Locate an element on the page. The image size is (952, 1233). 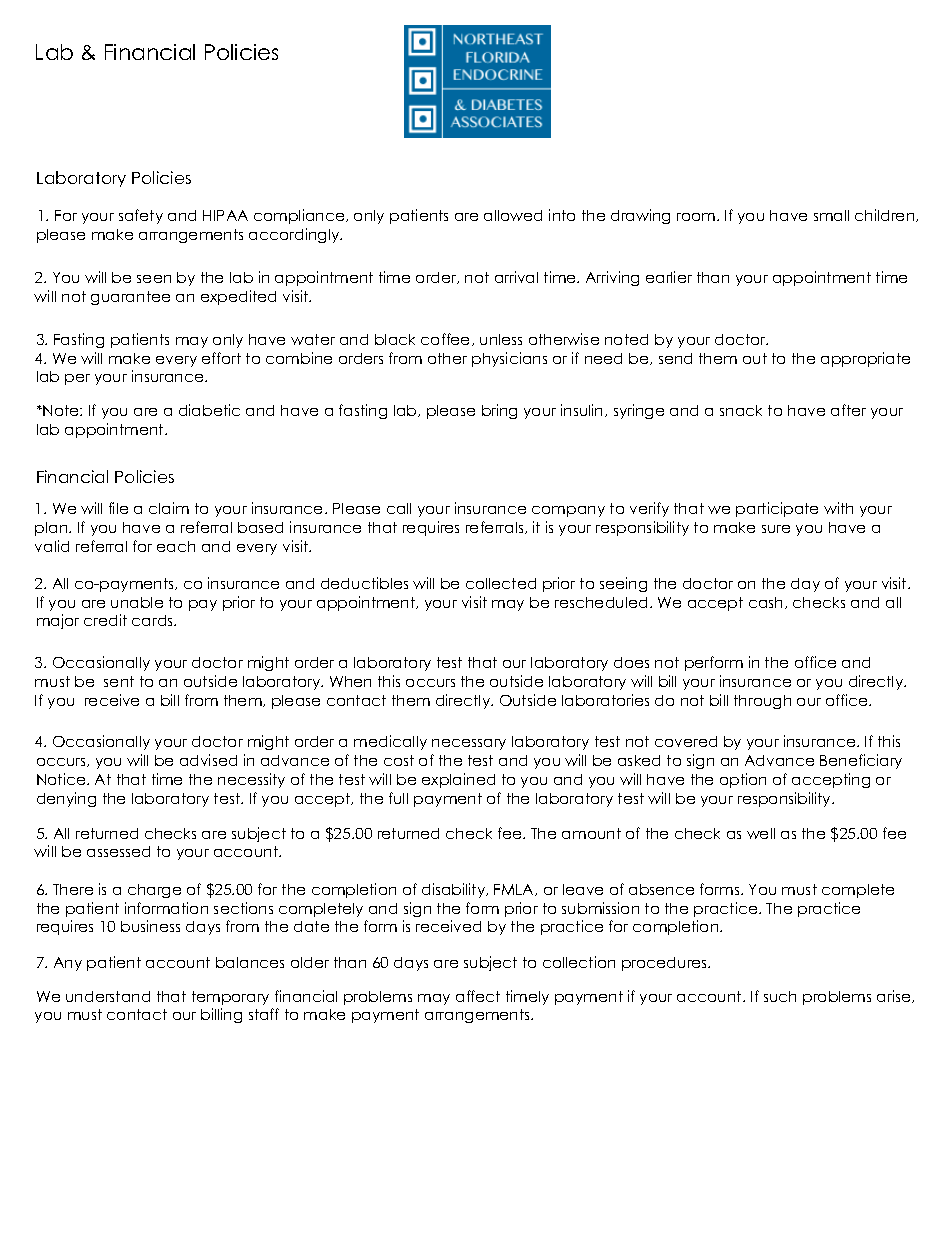
safety is located at coordinates (141, 216).
